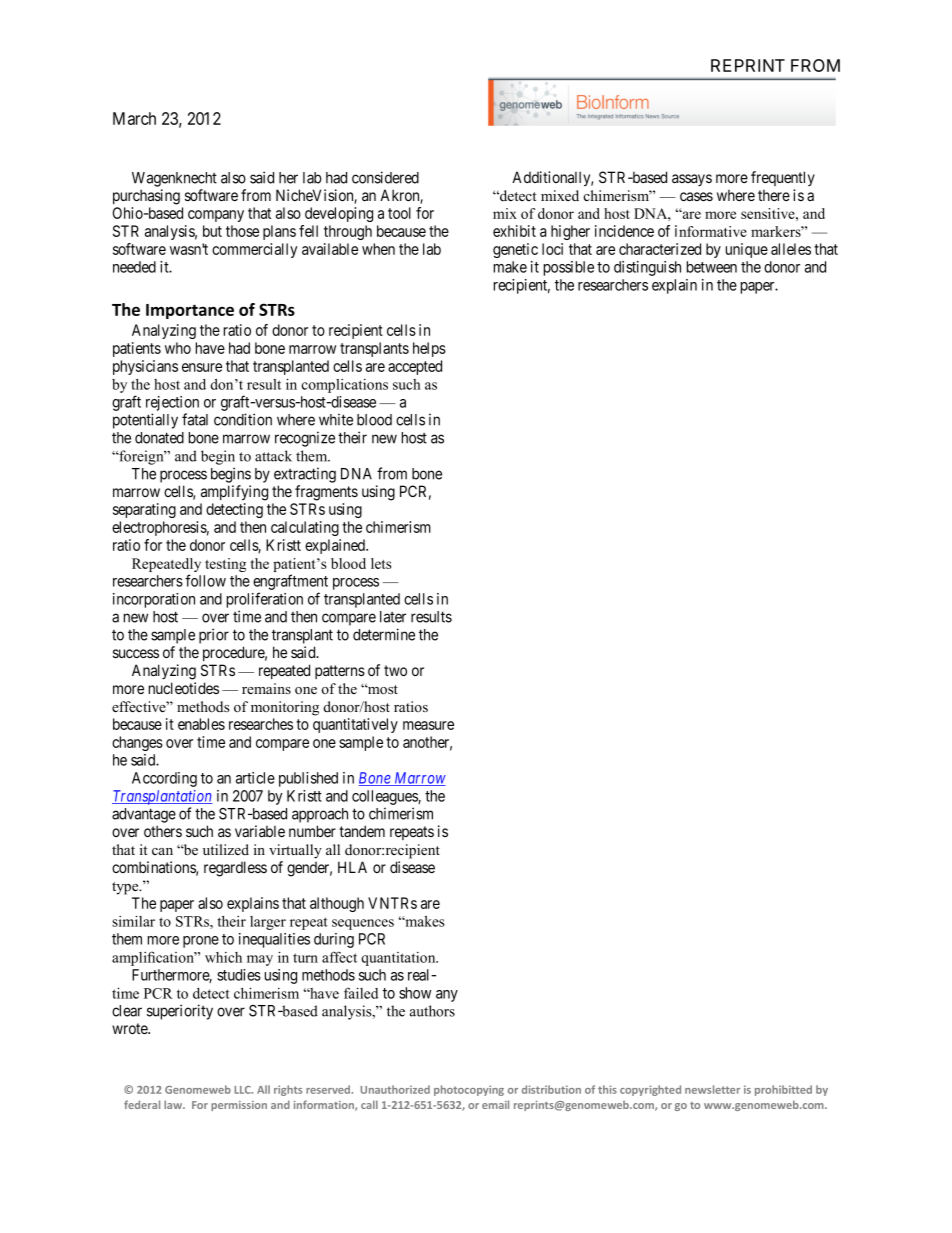 The image size is (952, 1233). I want to click on assays, so click(692, 180).
